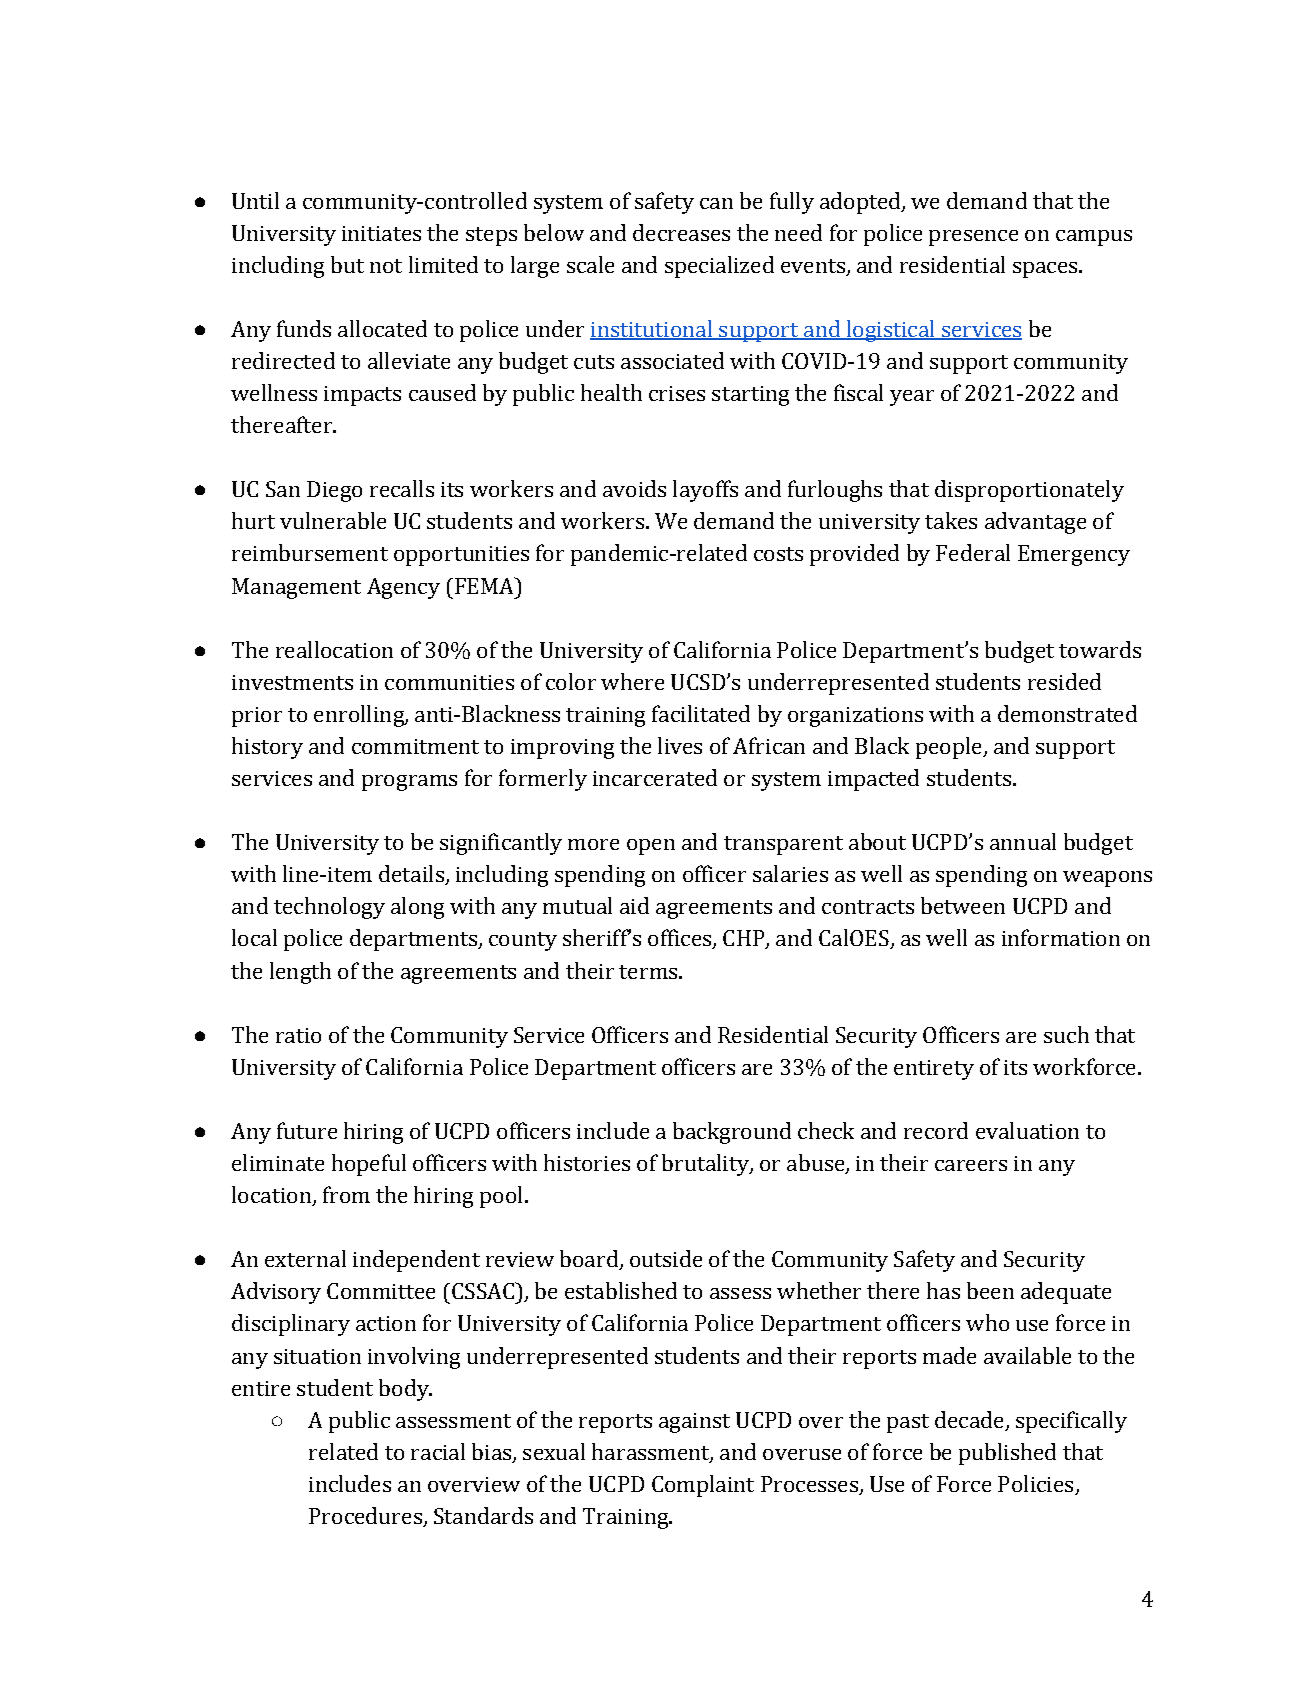  Describe the element at coordinates (973, 552) in the screenshot. I see `Federal` at that location.
